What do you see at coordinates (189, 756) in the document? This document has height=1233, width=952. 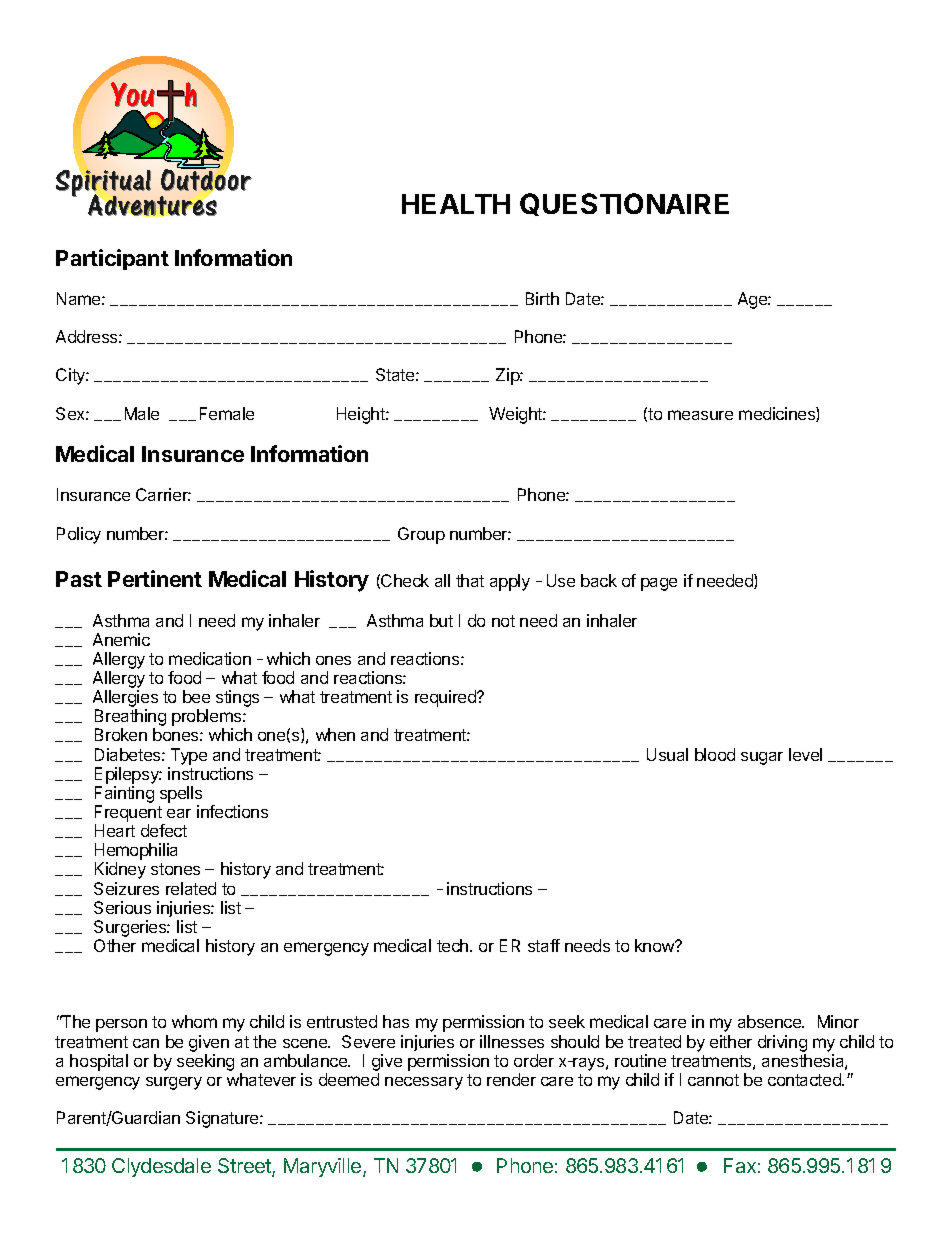 I see `Type` at bounding box center [189, 756].
